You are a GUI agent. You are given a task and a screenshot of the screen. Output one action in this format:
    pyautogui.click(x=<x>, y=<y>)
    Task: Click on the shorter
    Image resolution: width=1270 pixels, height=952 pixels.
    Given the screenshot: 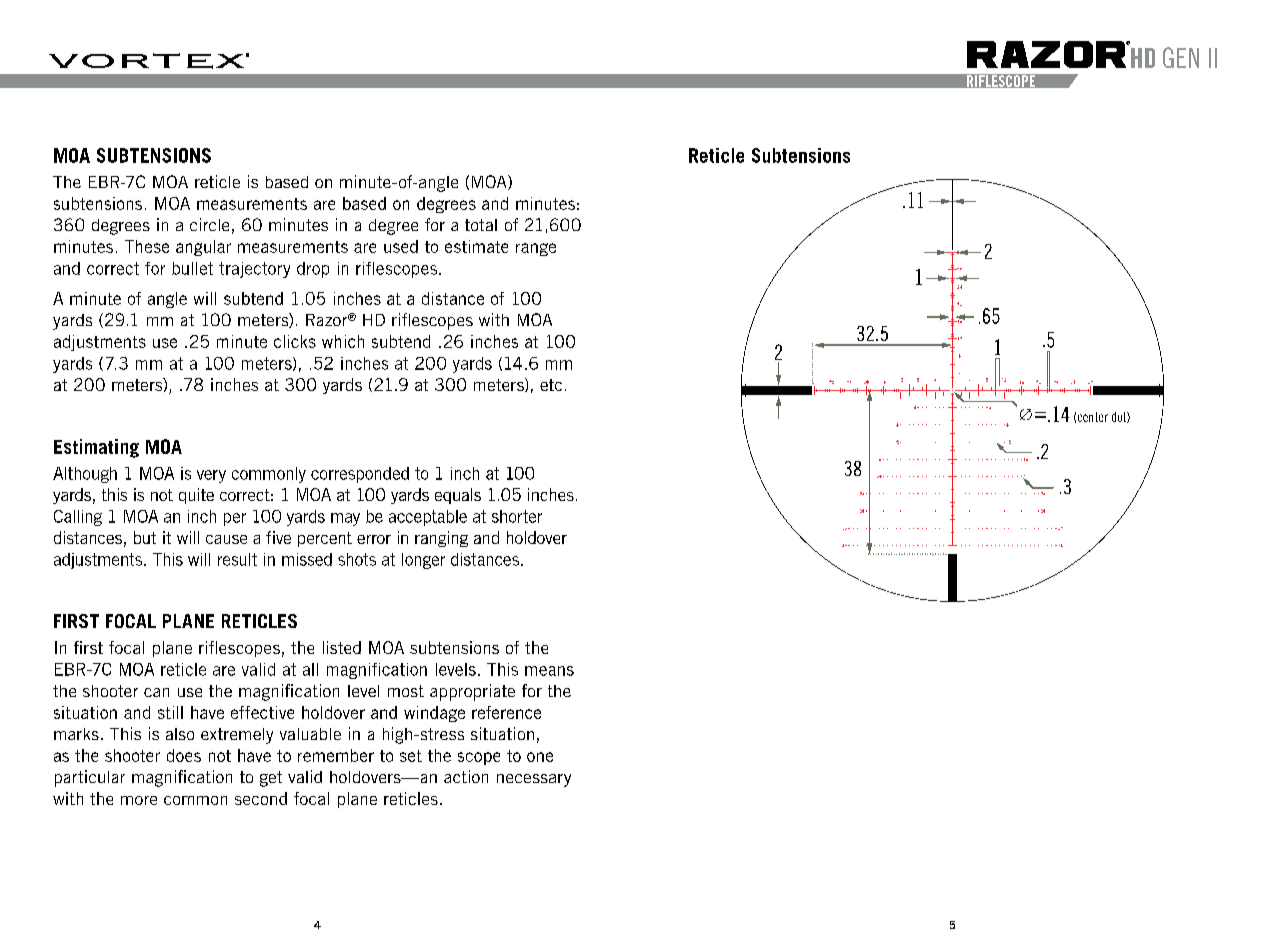 What is the action you would take?
    pyautogui.click(x=517, y=516)
